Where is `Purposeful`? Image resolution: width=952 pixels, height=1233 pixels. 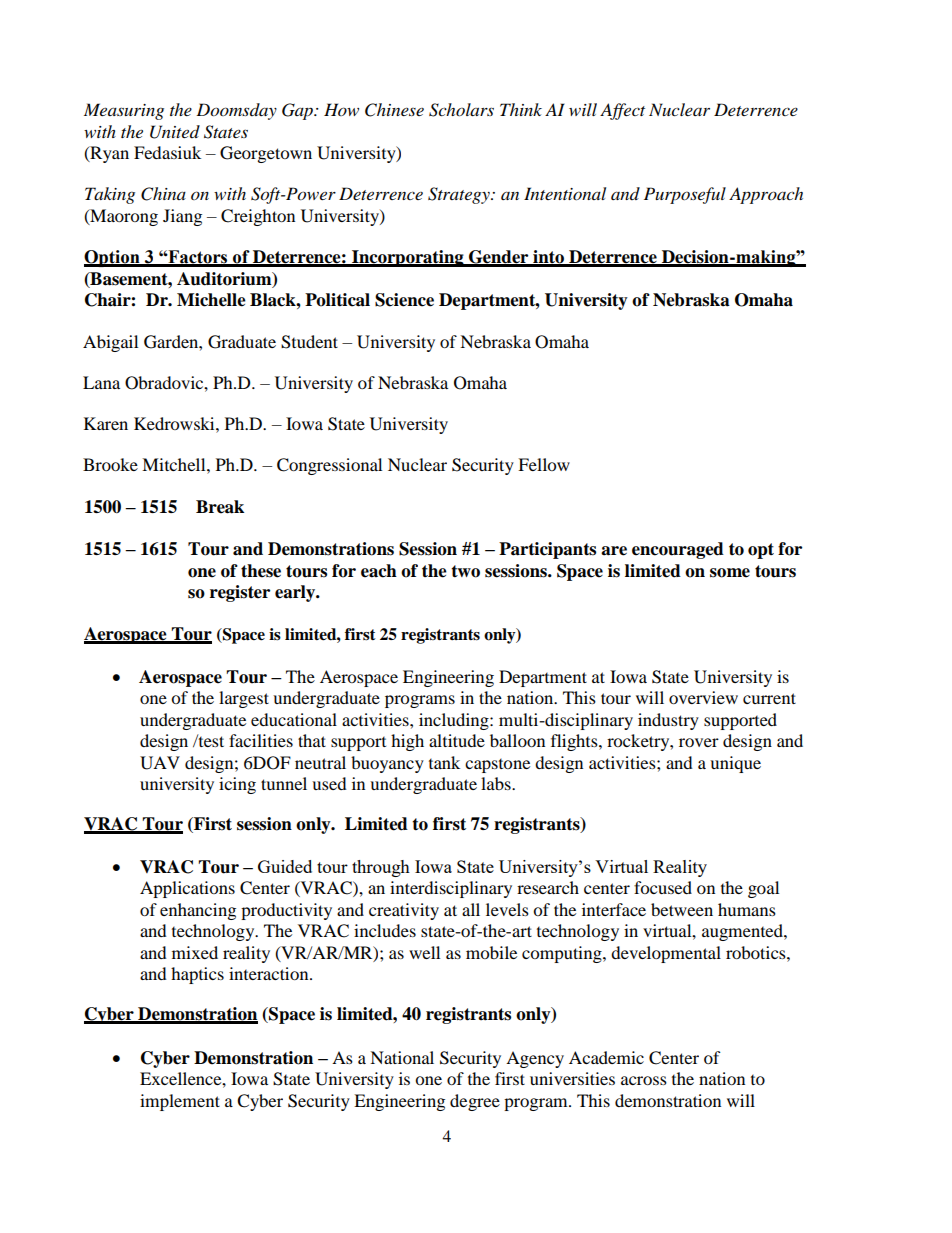
Purposeful is located at coordinates (685, 195).
